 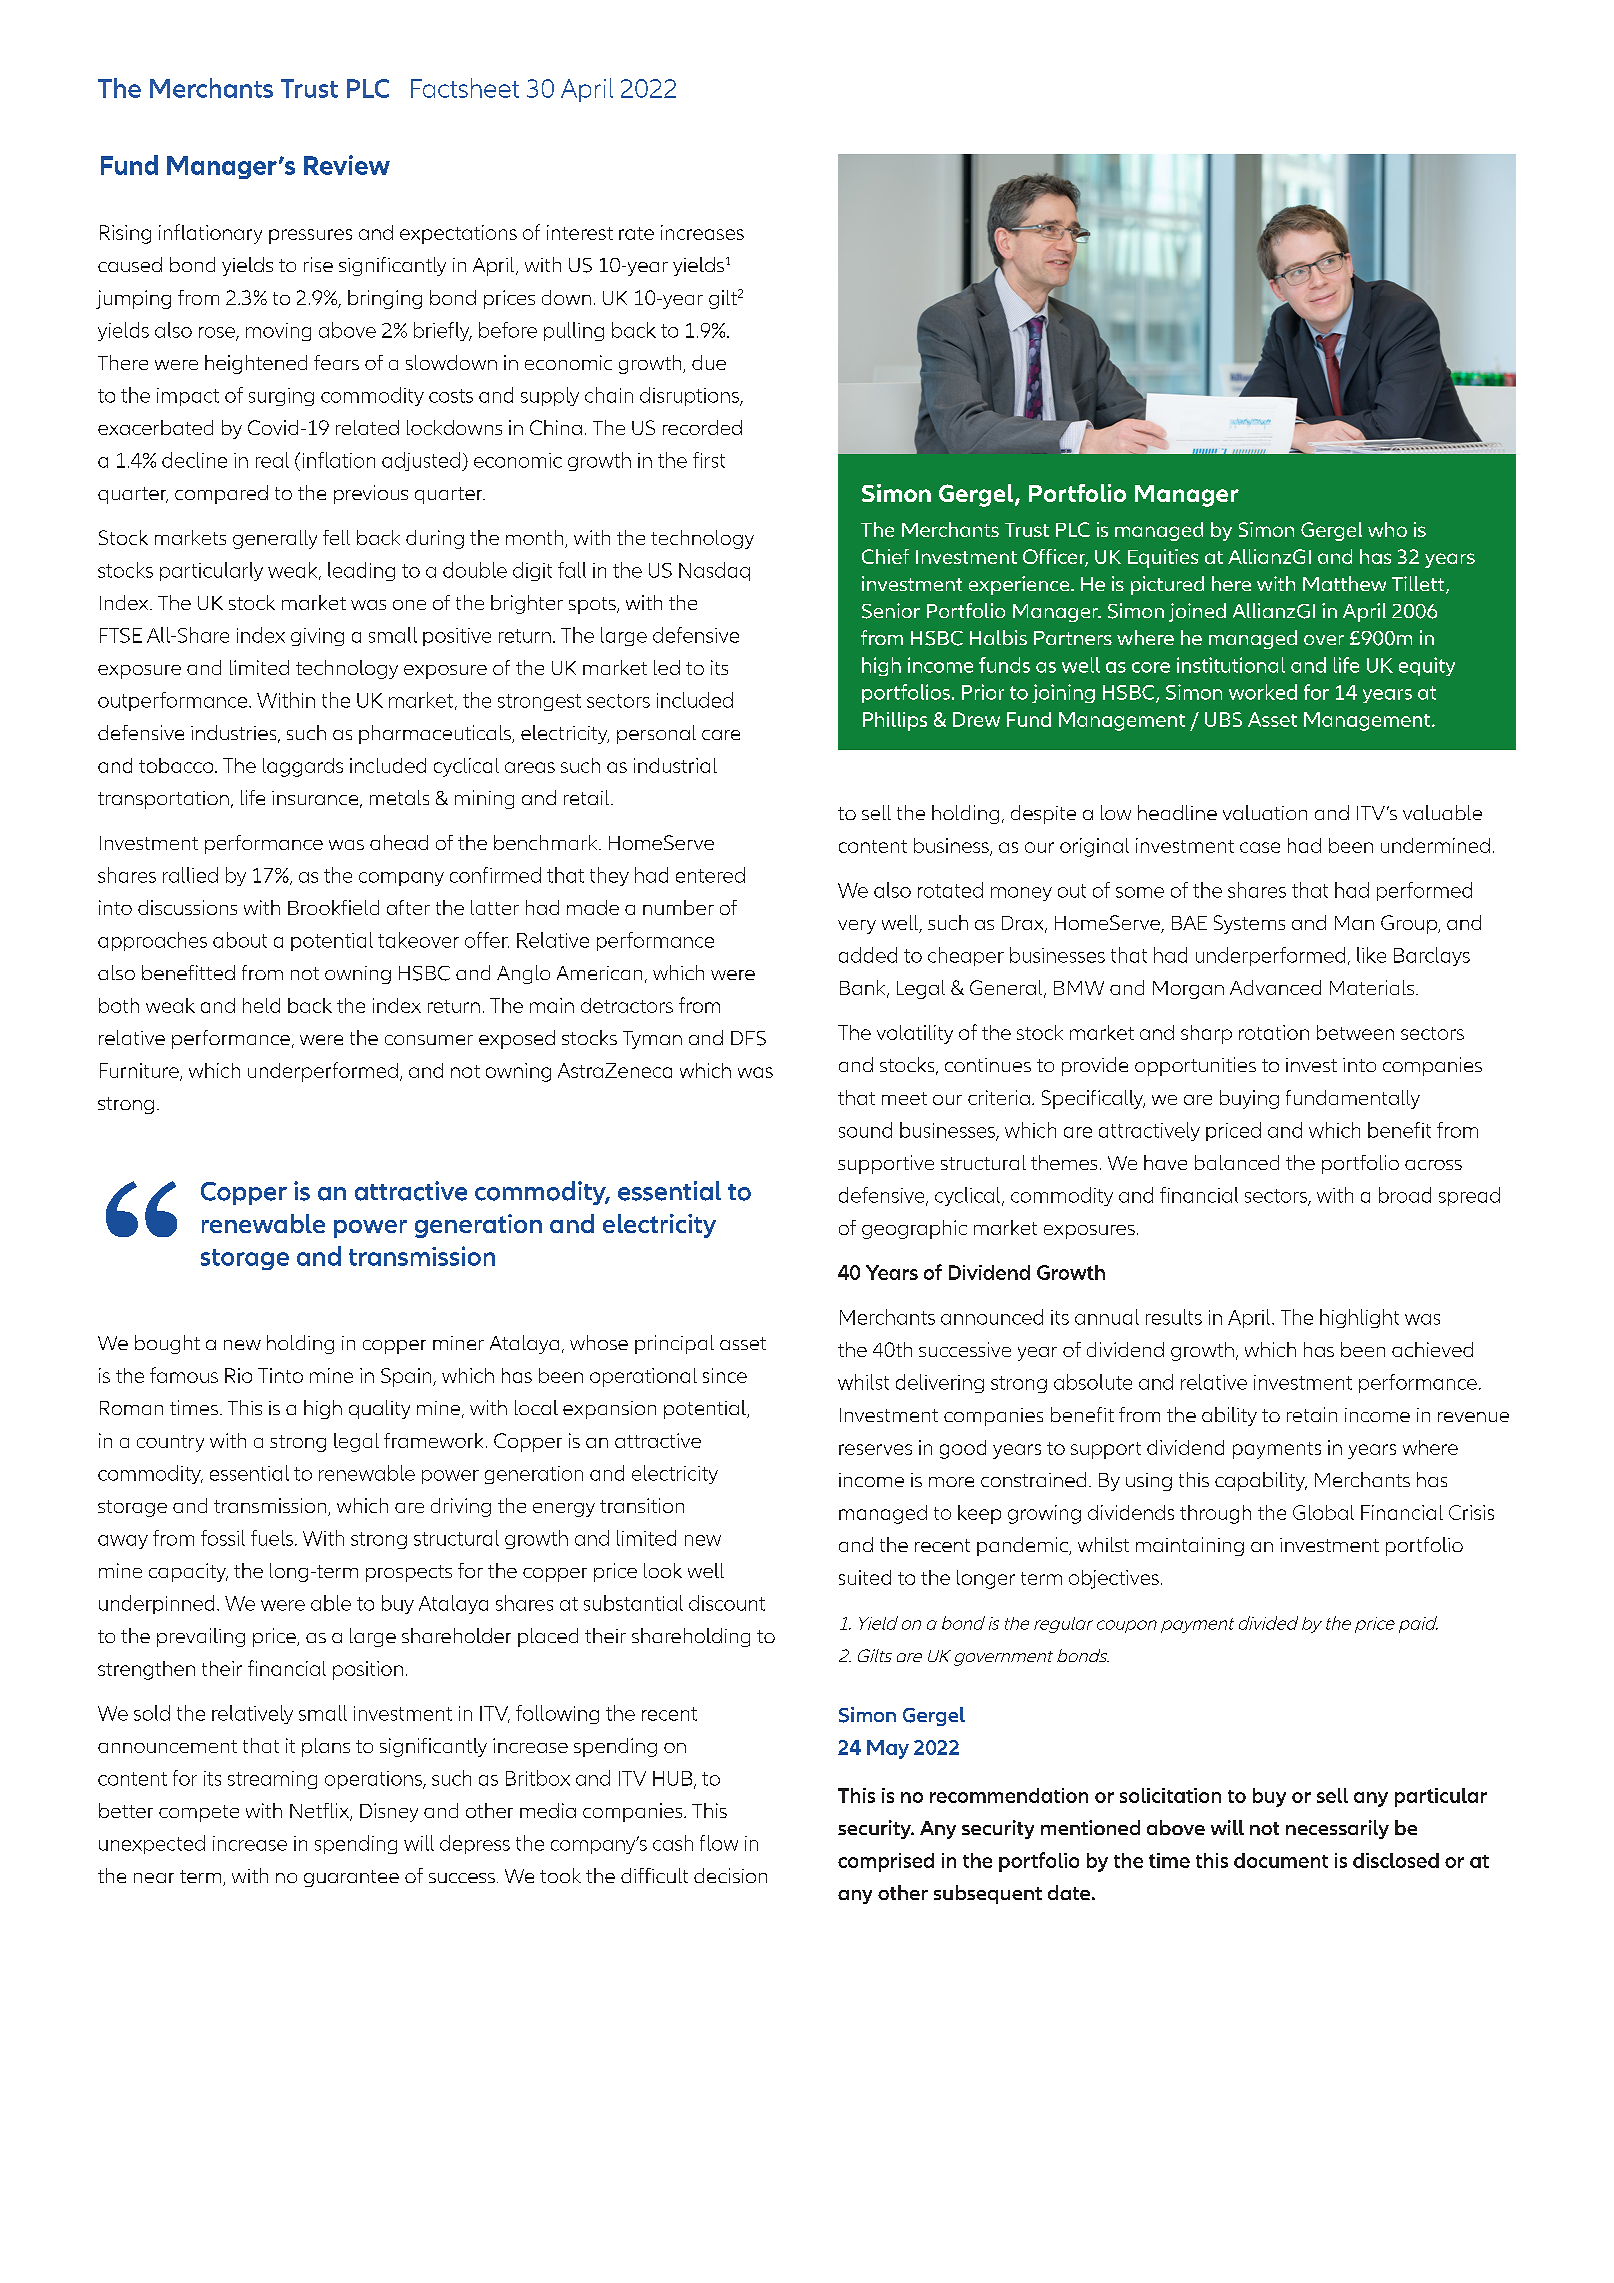 I want to click on suited, so click(x=865, y=1577).
